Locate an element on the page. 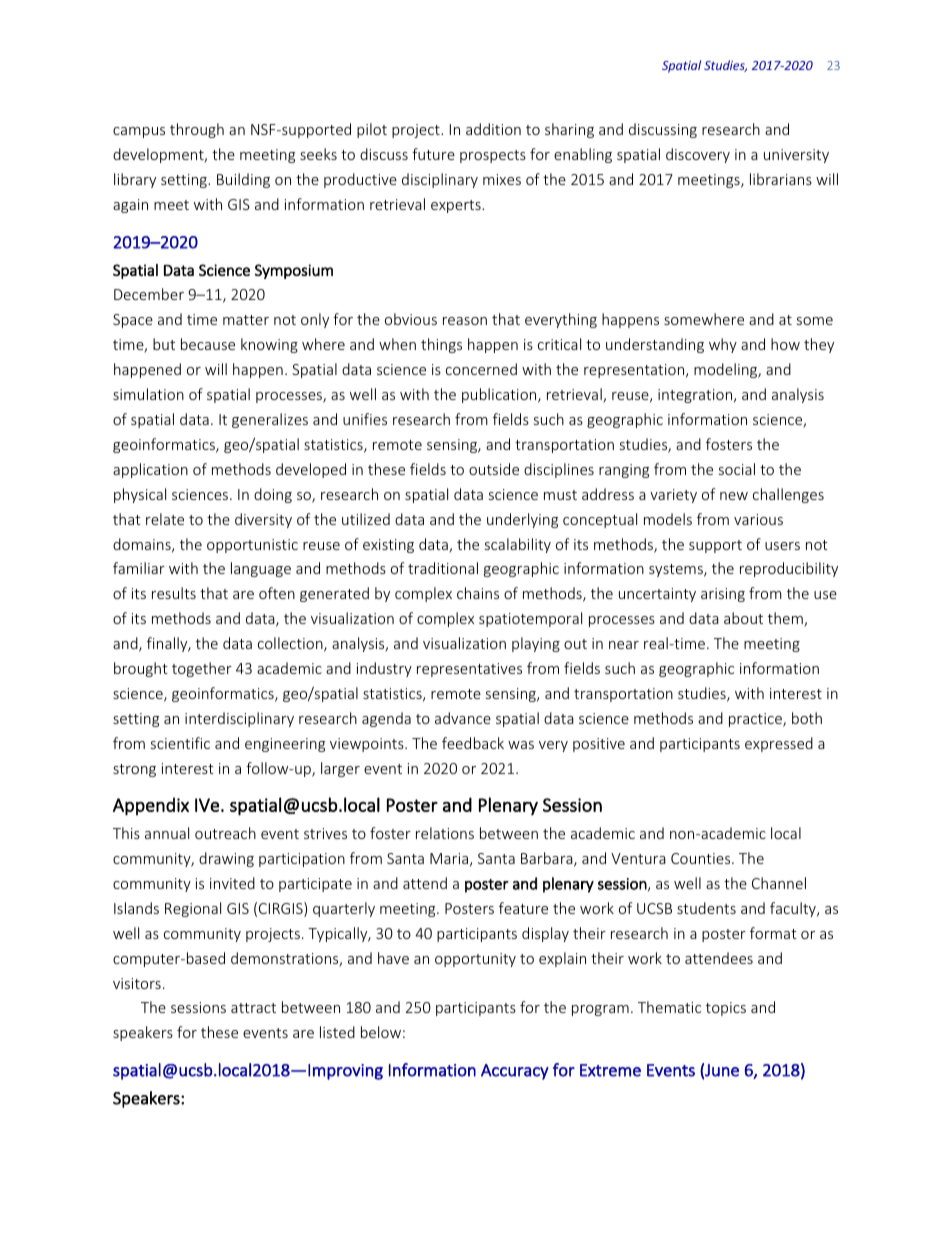 The image size is (952, 1233). chains is located at coordinates (478, 593).
